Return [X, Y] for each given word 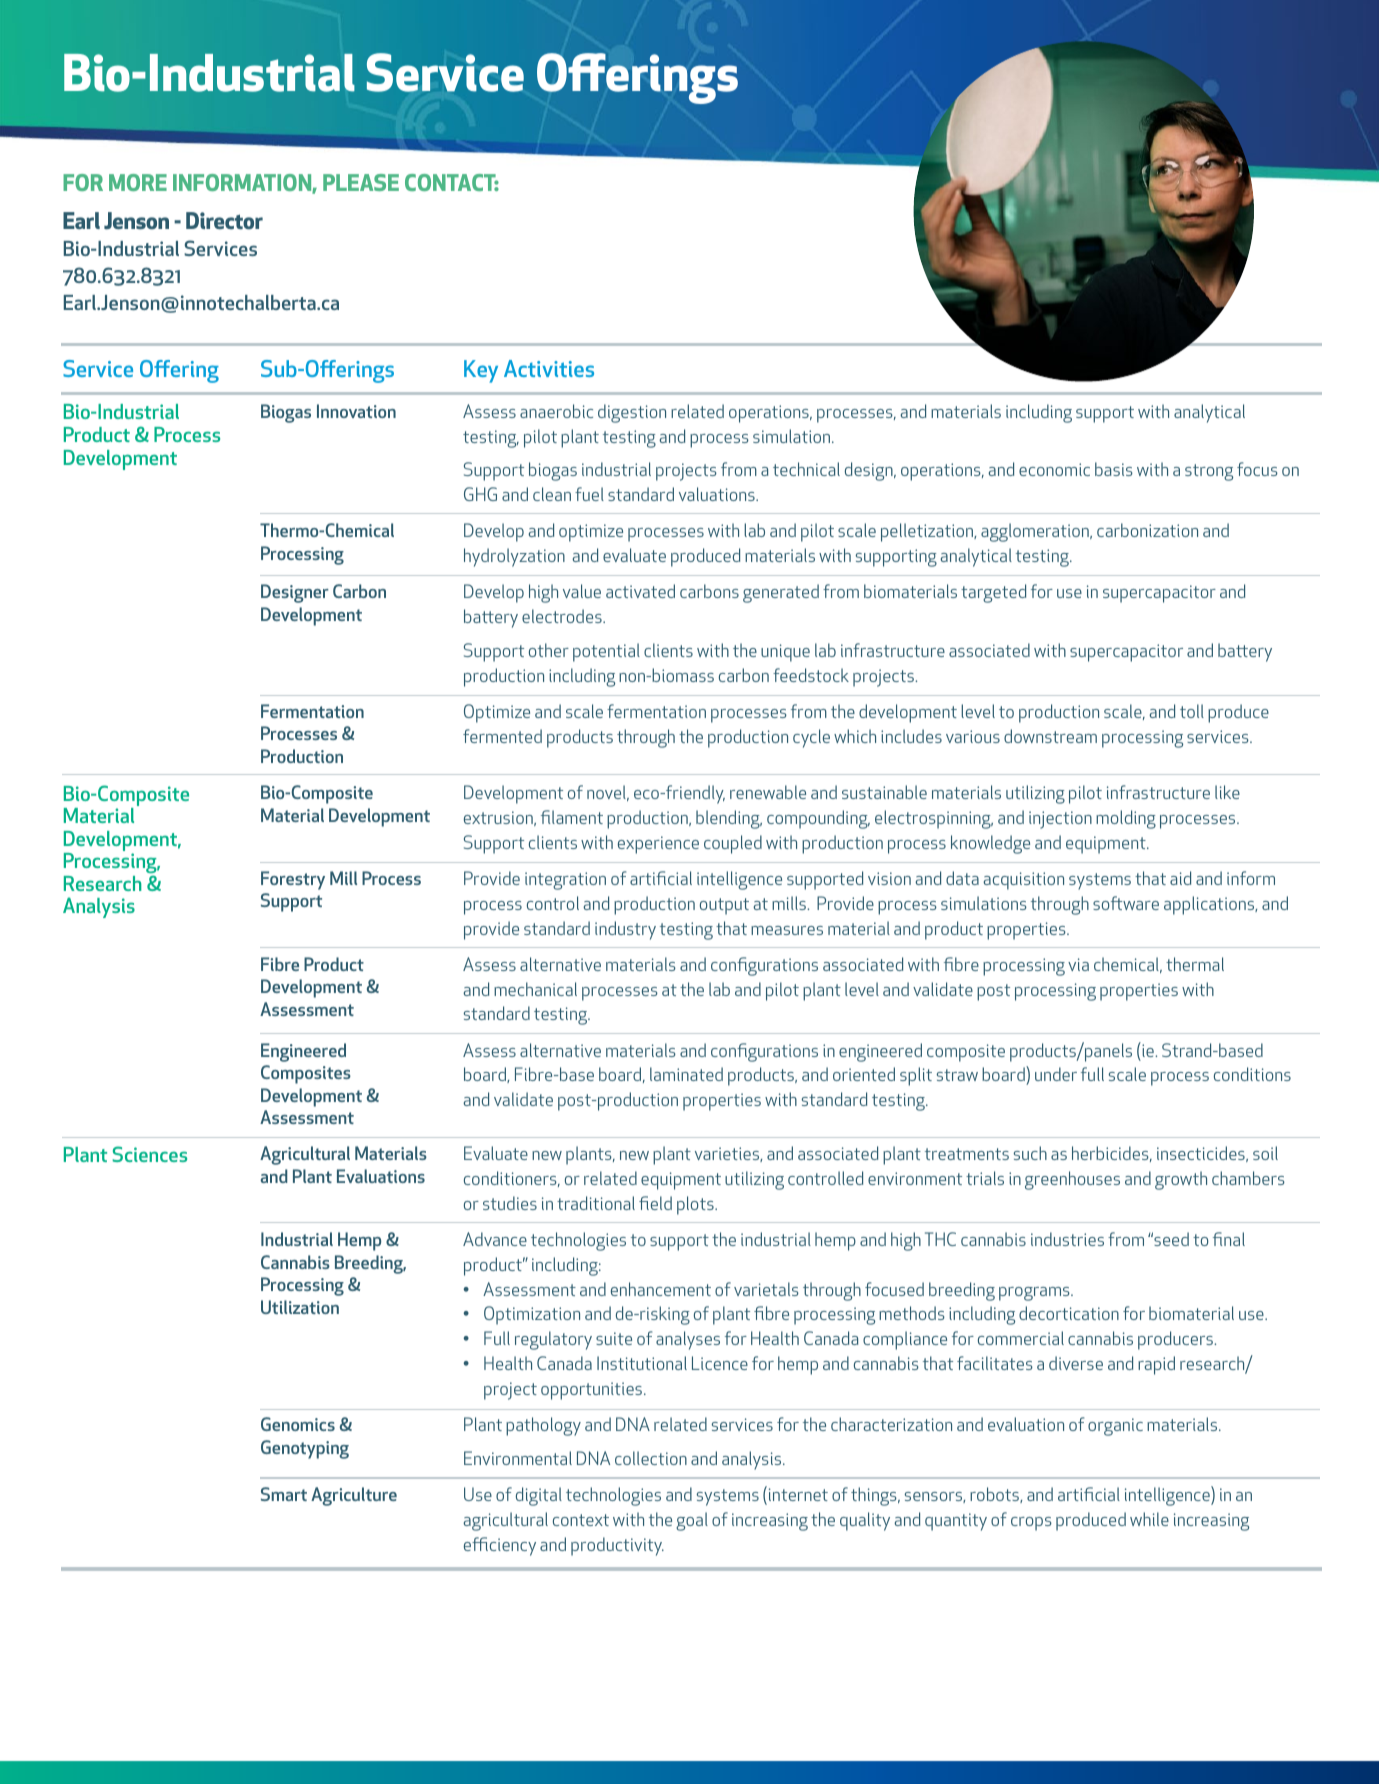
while [1149, 1519]
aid [1180, 878]
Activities [549, 368]
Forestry [293, 880]
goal [692, 1521]
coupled [733, 844]
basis [1114, 469]
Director [224, 221]
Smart [284, 1494]
